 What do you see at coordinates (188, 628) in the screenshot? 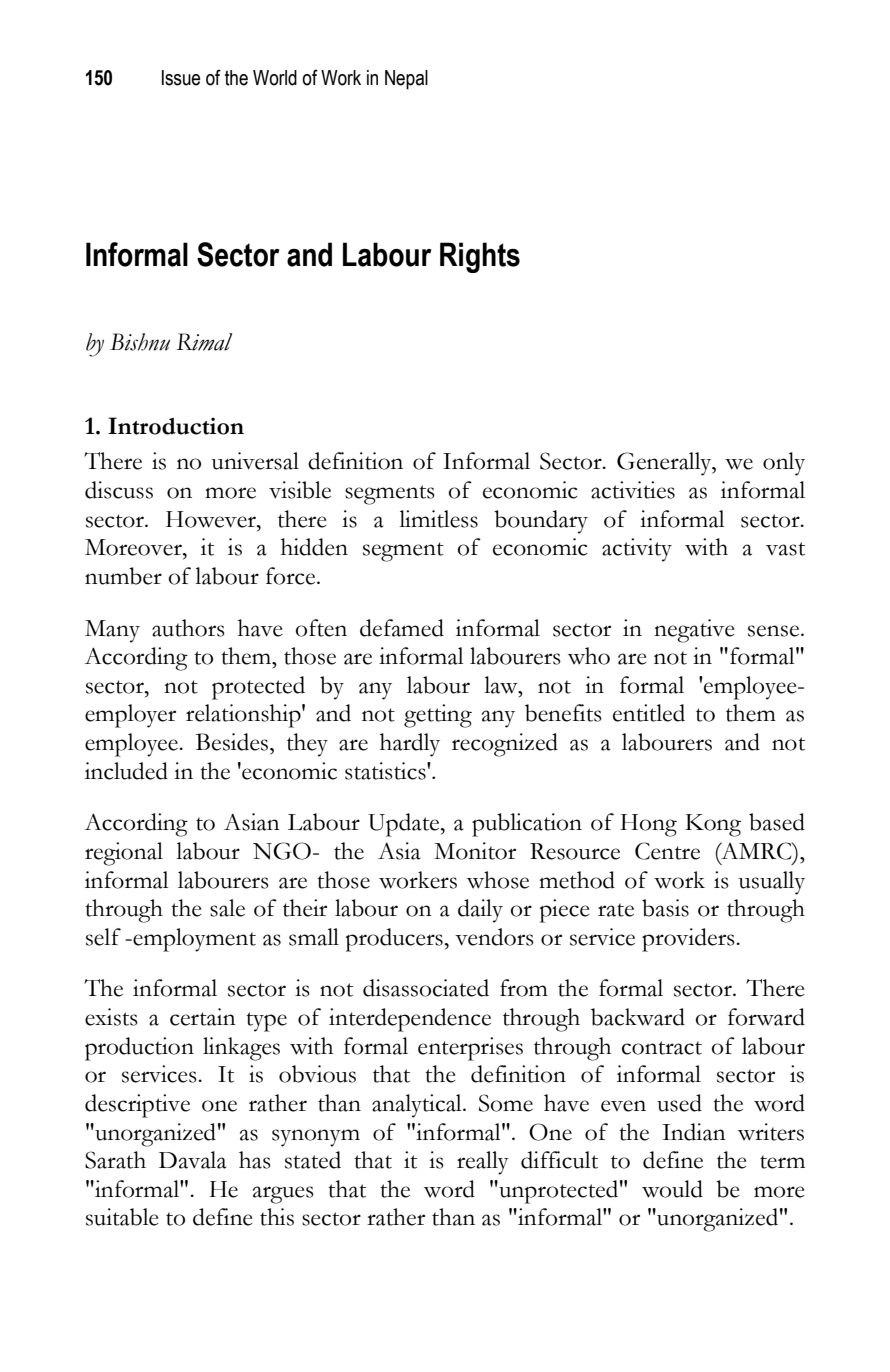
I see `authors` at bounding box center [188, 628].
